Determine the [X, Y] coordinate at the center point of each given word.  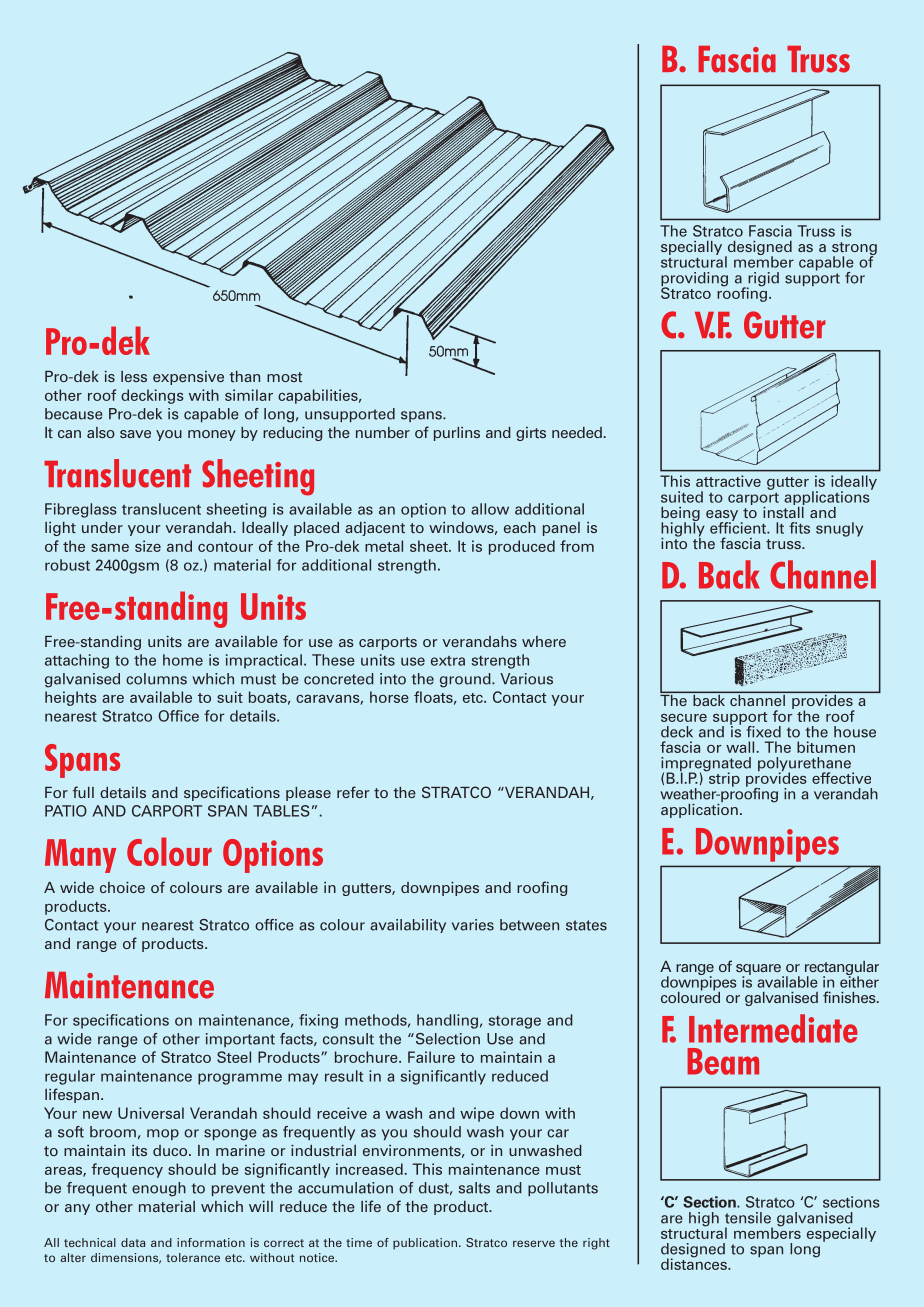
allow [490, 509]
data [133, 1242]
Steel [234, 1057]
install [784, 511]
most [284, 377]
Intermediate [773, 1028]
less [134, 376]
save [135, 434]
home [183, 660]
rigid [763, 280]
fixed [763, 732]
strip [723, 778]
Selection [446, 1039]
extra [448, 661]
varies [473, 925]
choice [122, 887]
